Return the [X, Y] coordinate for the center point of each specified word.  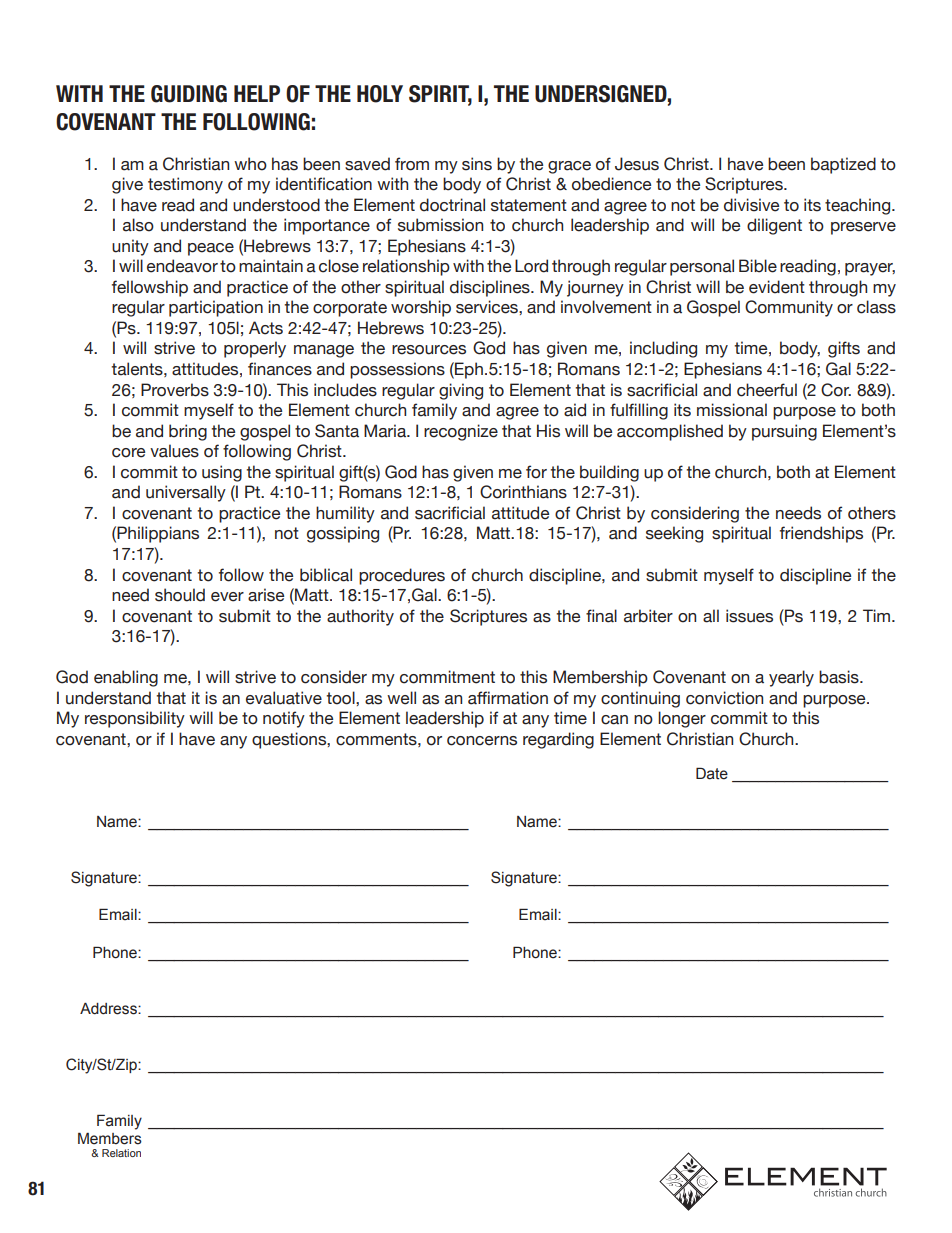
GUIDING [189, 94]
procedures [402, 576]
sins [477, 164]
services [488, 307]
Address [109, 1009]
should [180, 595]
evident [777, 287]
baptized [843, 165]
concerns [482, 741]
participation [216, 308]
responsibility [135, 719]
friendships [821, 534]
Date [712, 773]
